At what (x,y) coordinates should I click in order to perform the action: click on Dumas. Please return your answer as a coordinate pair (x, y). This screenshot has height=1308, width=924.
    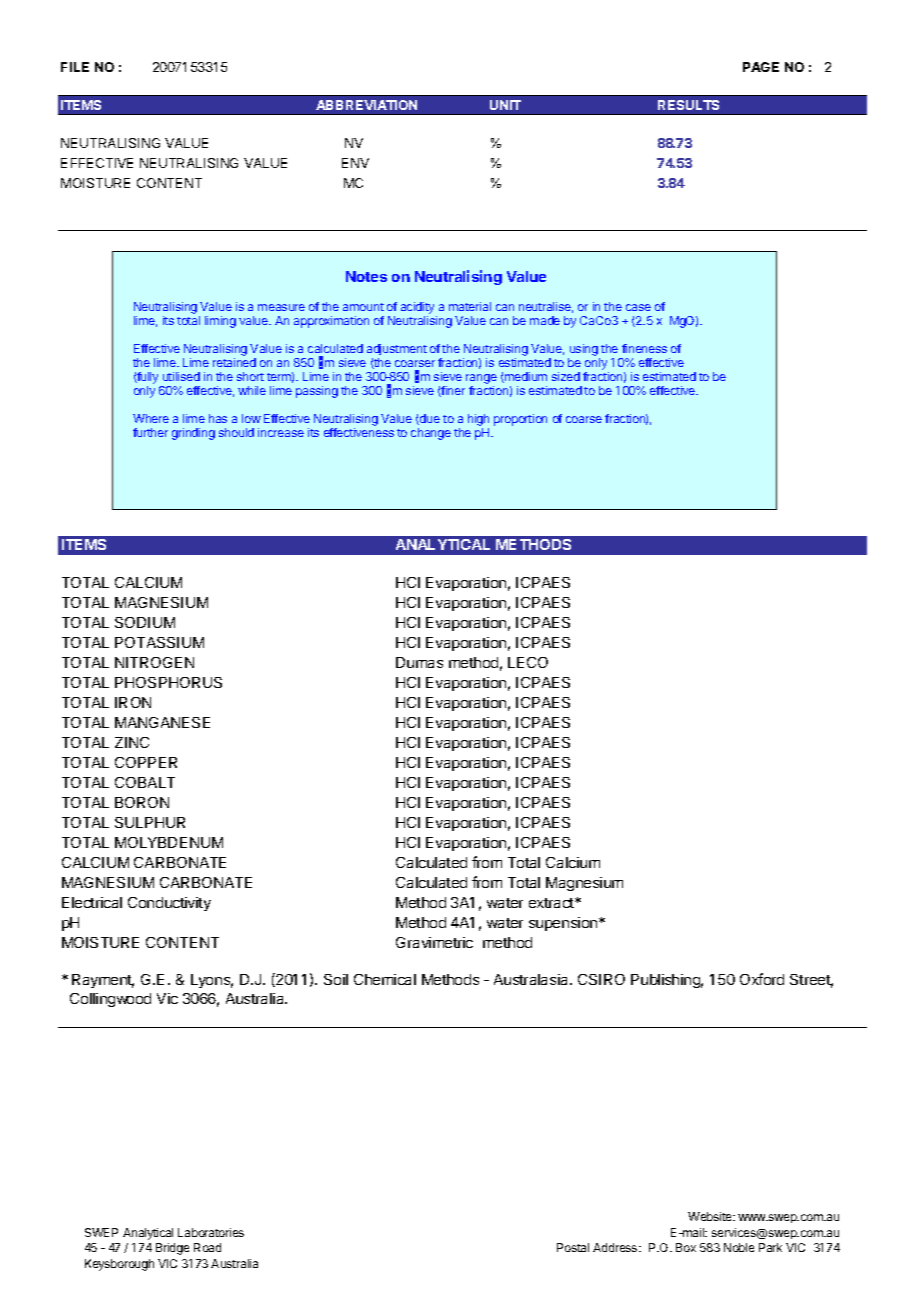
    Looking at the image, I should click on (419, 662).
